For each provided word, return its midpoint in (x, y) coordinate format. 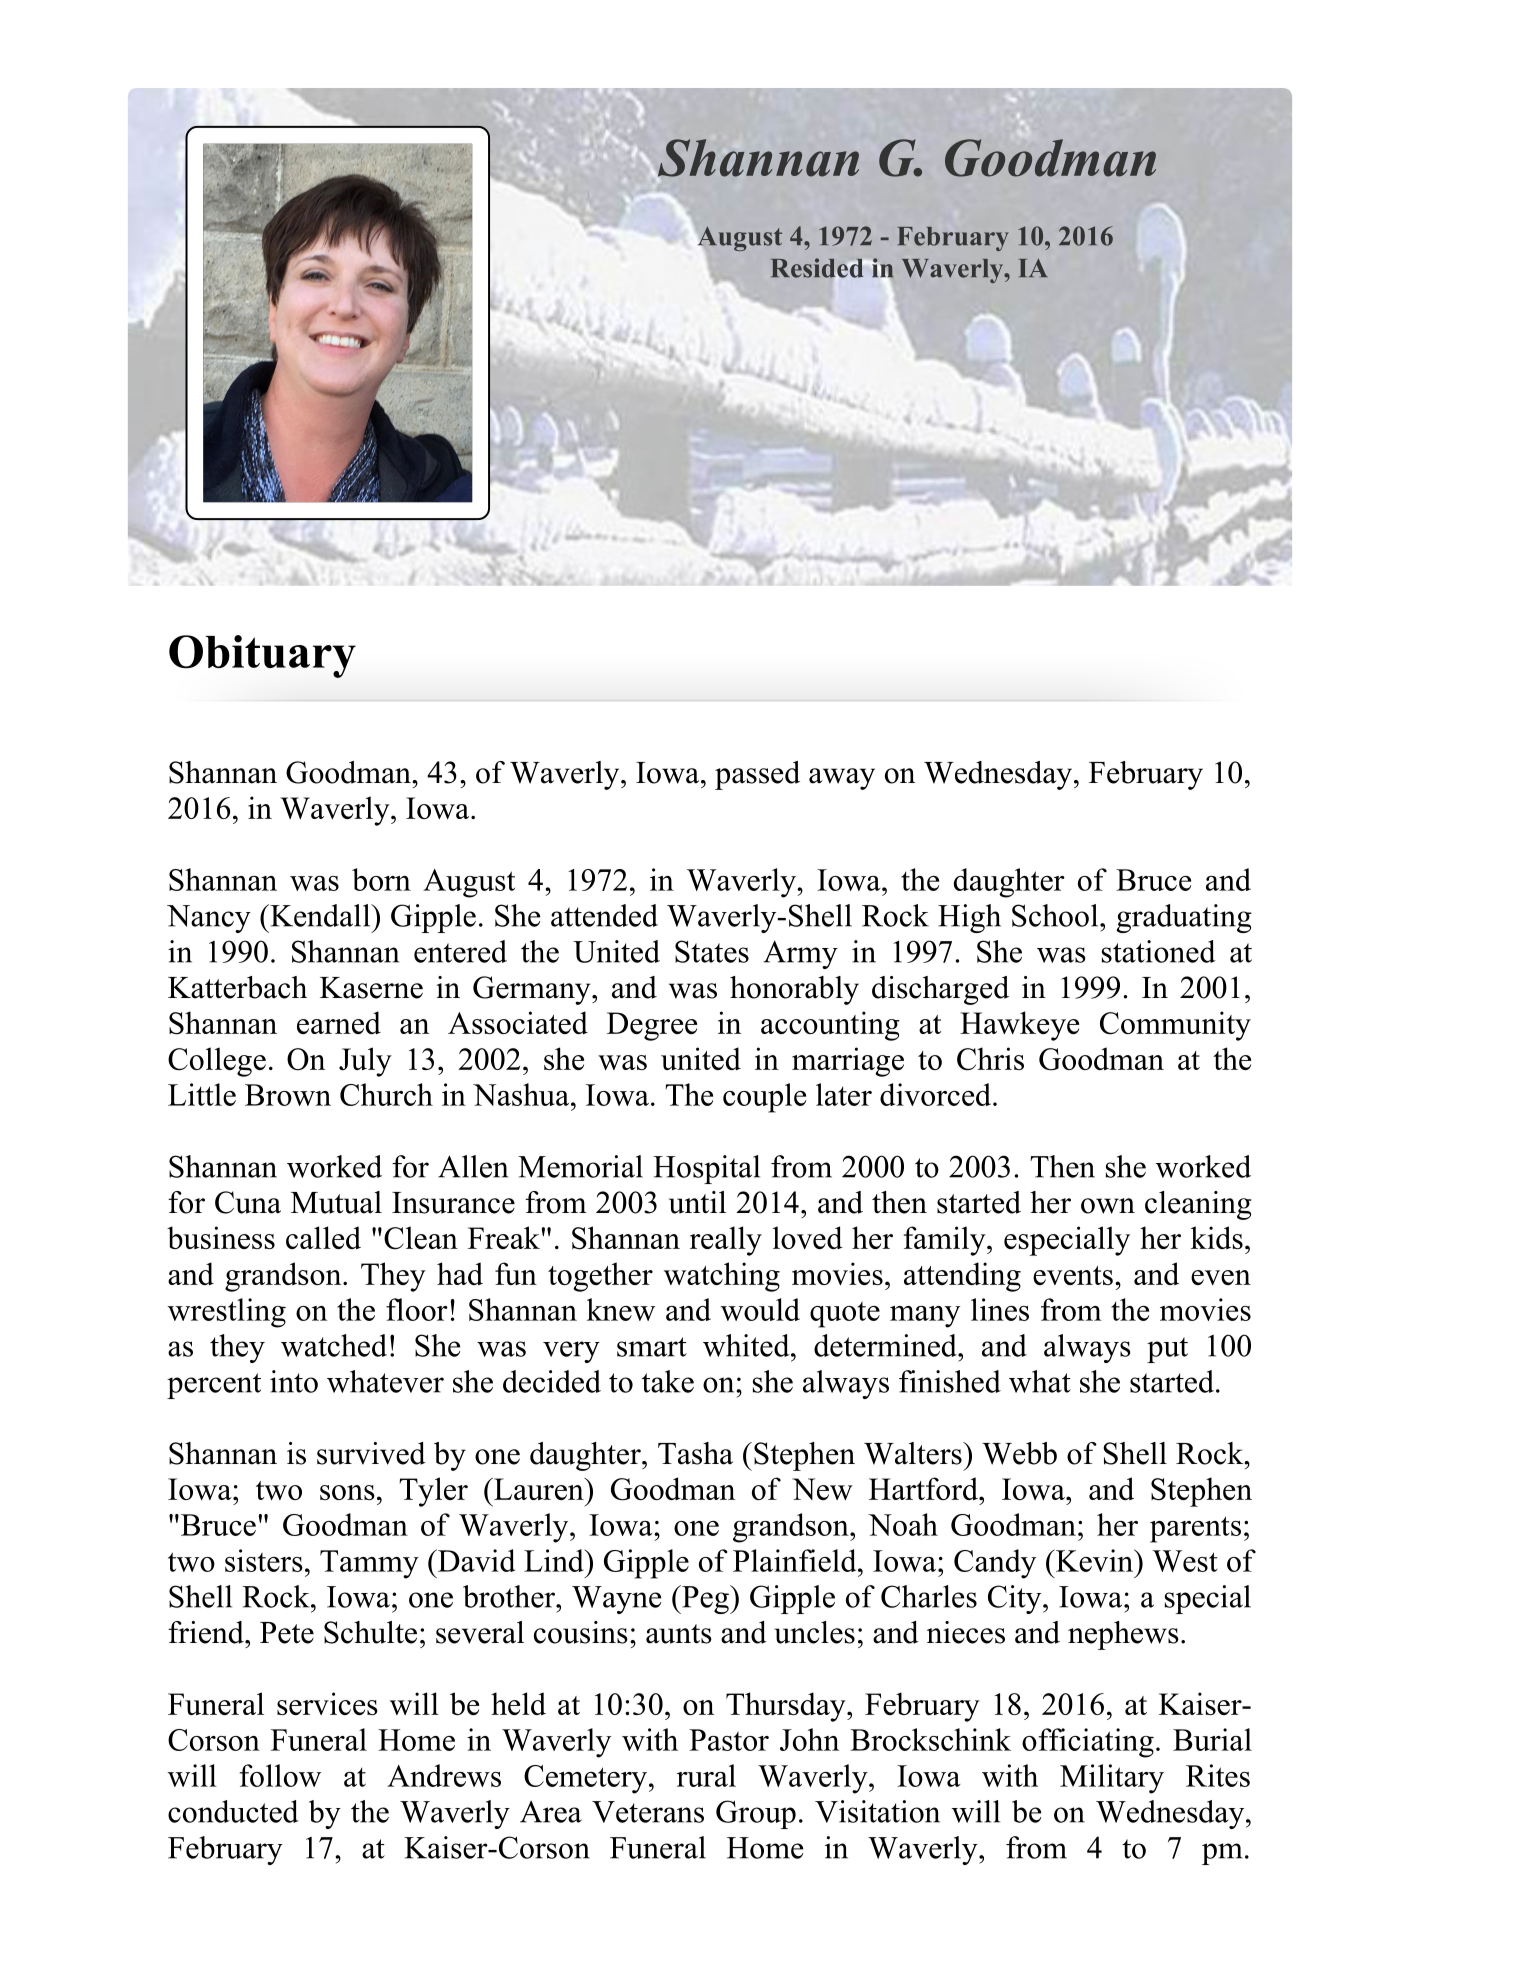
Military (1112, 1779)
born (381, 879)
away (842, 779)
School (1056, 915)
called (323, 1237)
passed (757, 775)
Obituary (262, 656)
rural (706, 1775)
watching (722, 1277)
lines (1000, 1309)
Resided (818, 269)
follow (280, 1775)
